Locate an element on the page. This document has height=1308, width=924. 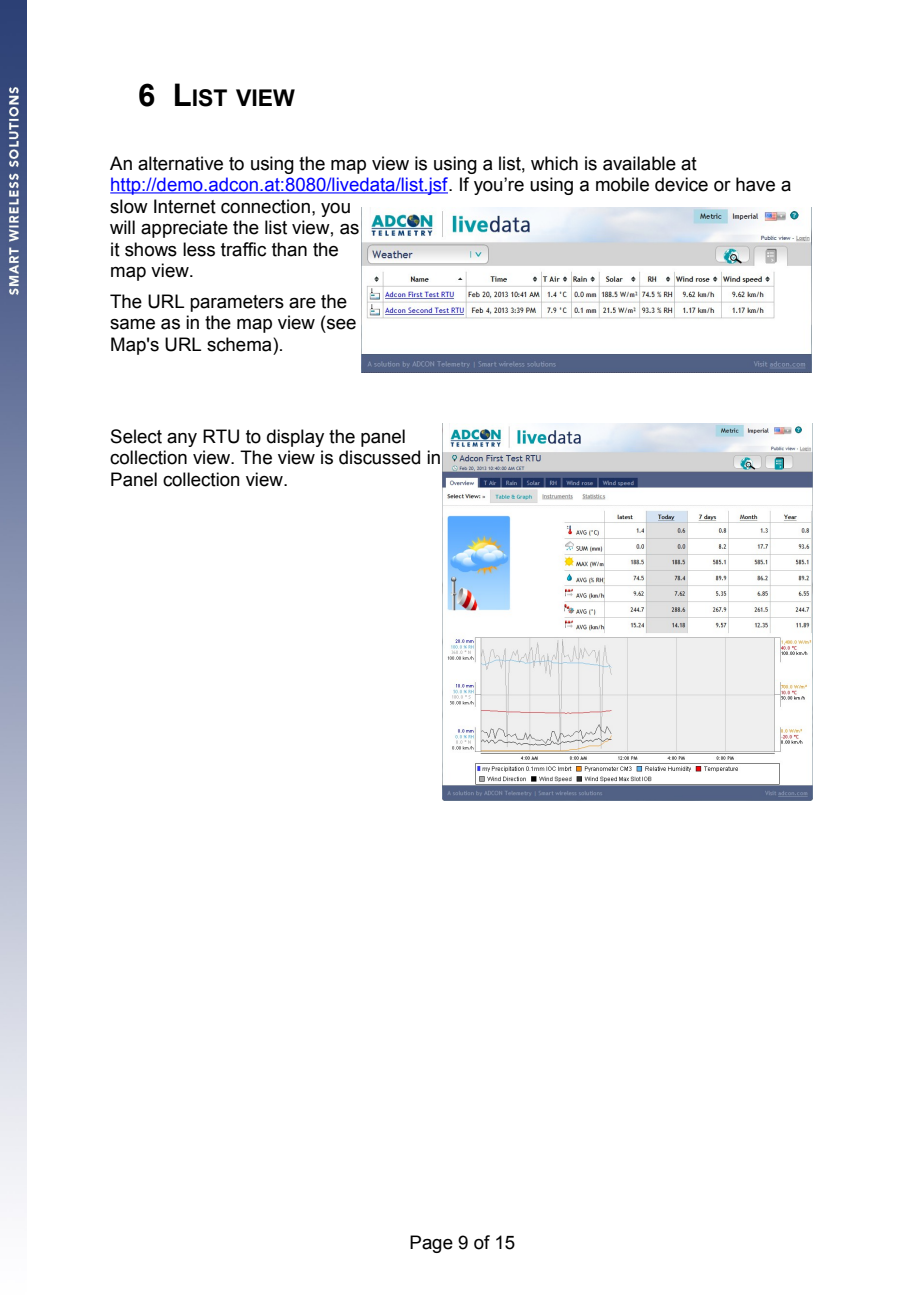
Internet is located at coordinates (185, 206).
